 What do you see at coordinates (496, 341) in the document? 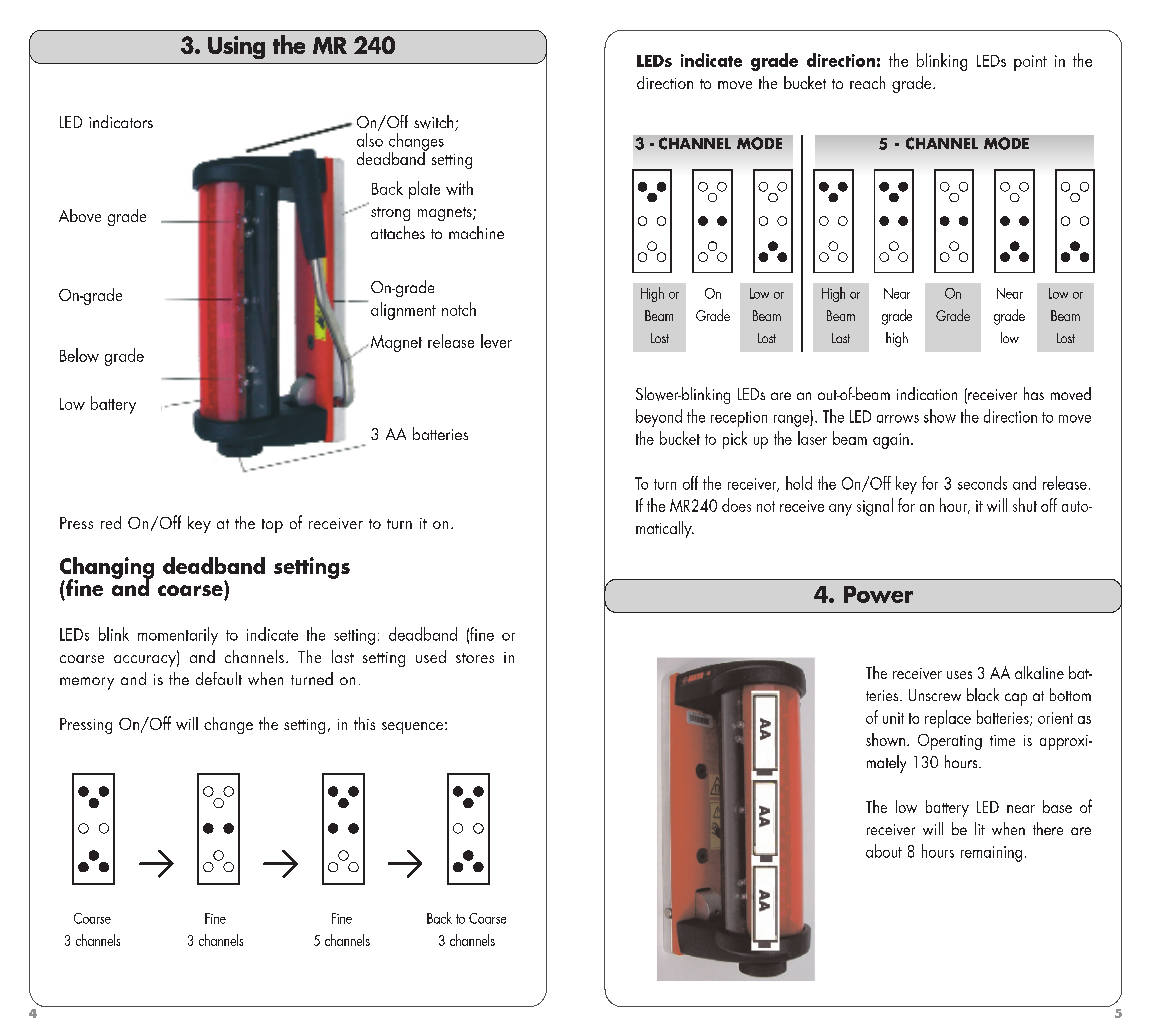
I see `lever` at bounding box center [496, 341].
